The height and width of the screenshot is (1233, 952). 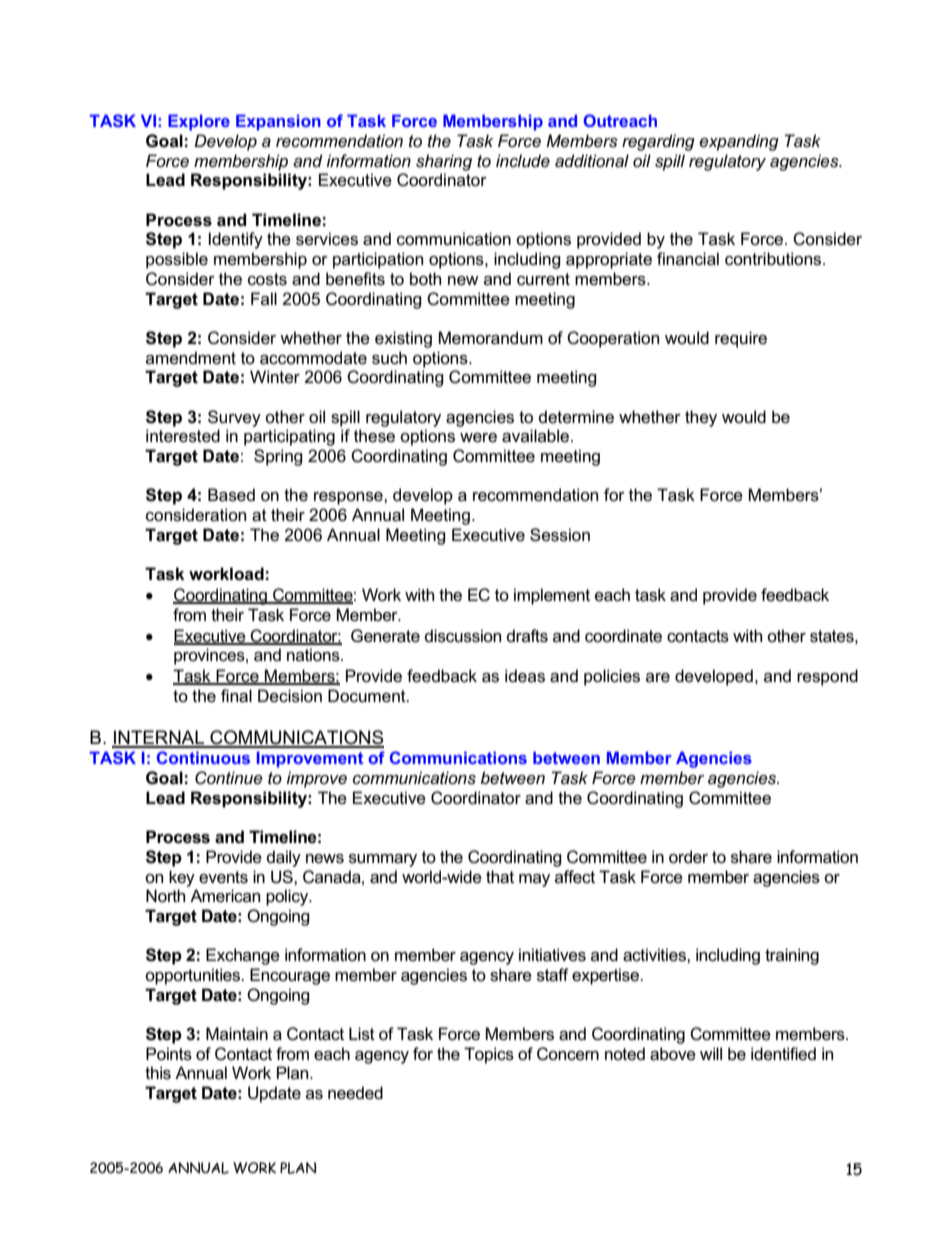 What do you see at coordinates (237, 1034) in the screenshot?
I see `Maintain` at bounding box center [237, 1034].
